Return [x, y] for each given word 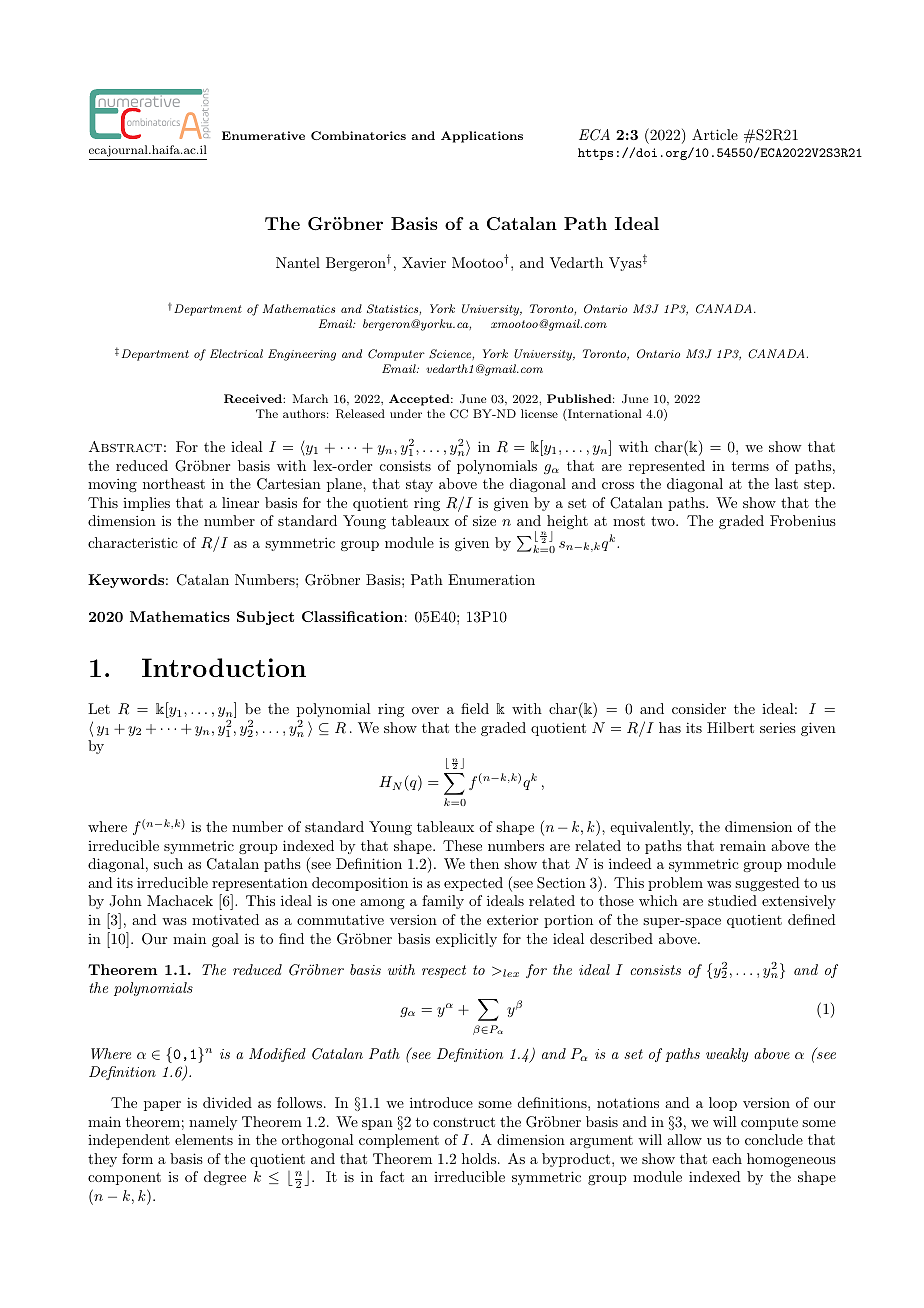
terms [750, 466]
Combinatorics [358, 135]
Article [715, 134]
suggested [767, 884]
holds [479, 1158]
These [462, 845]
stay [419, 485]
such [168, 863]
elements [204, 1139]
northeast [174, 483]
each [727, 1158]
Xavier [424, 262]
